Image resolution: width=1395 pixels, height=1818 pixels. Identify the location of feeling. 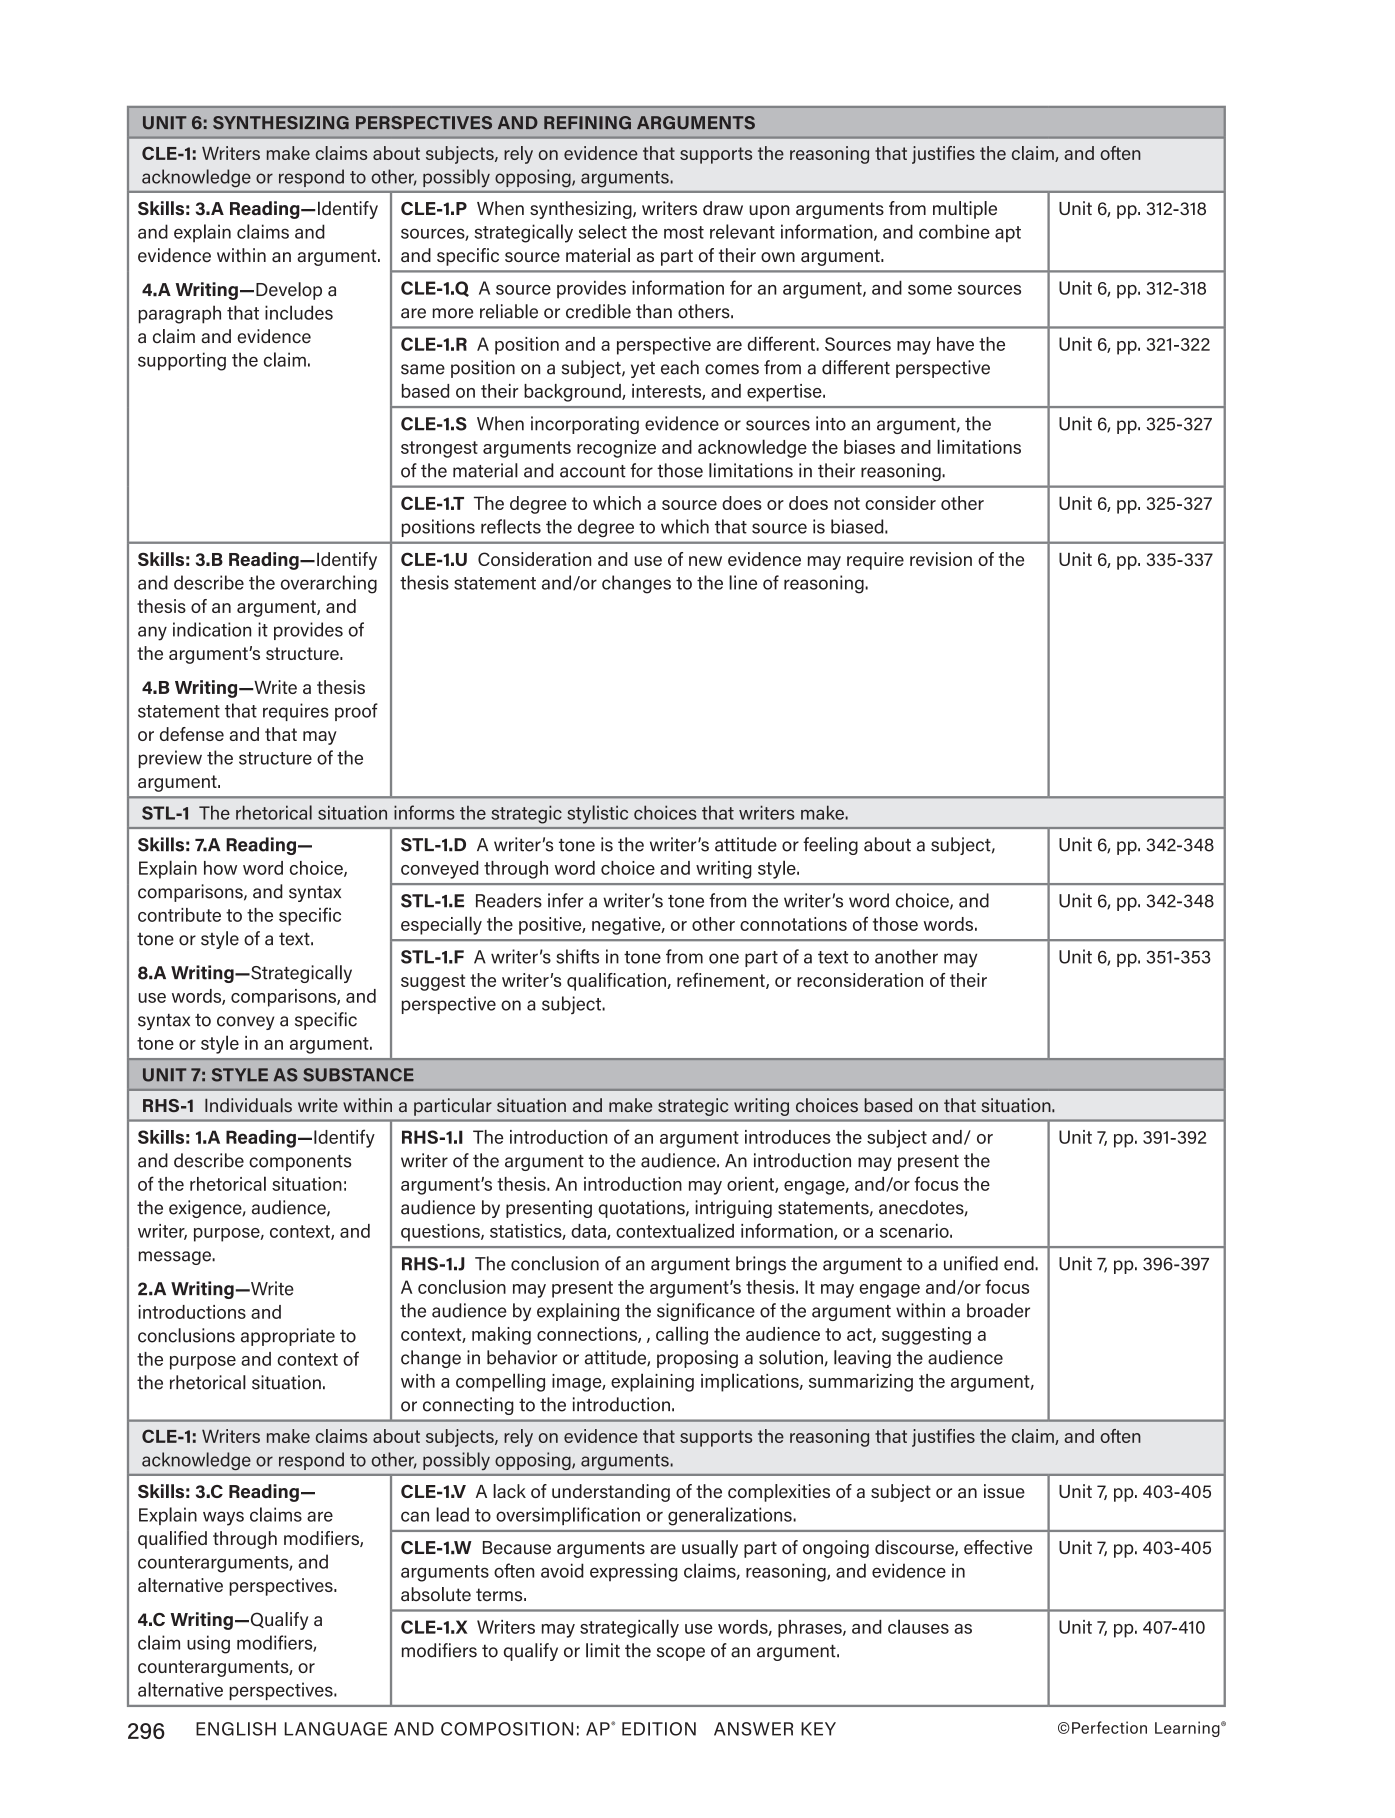
(830, 846).
